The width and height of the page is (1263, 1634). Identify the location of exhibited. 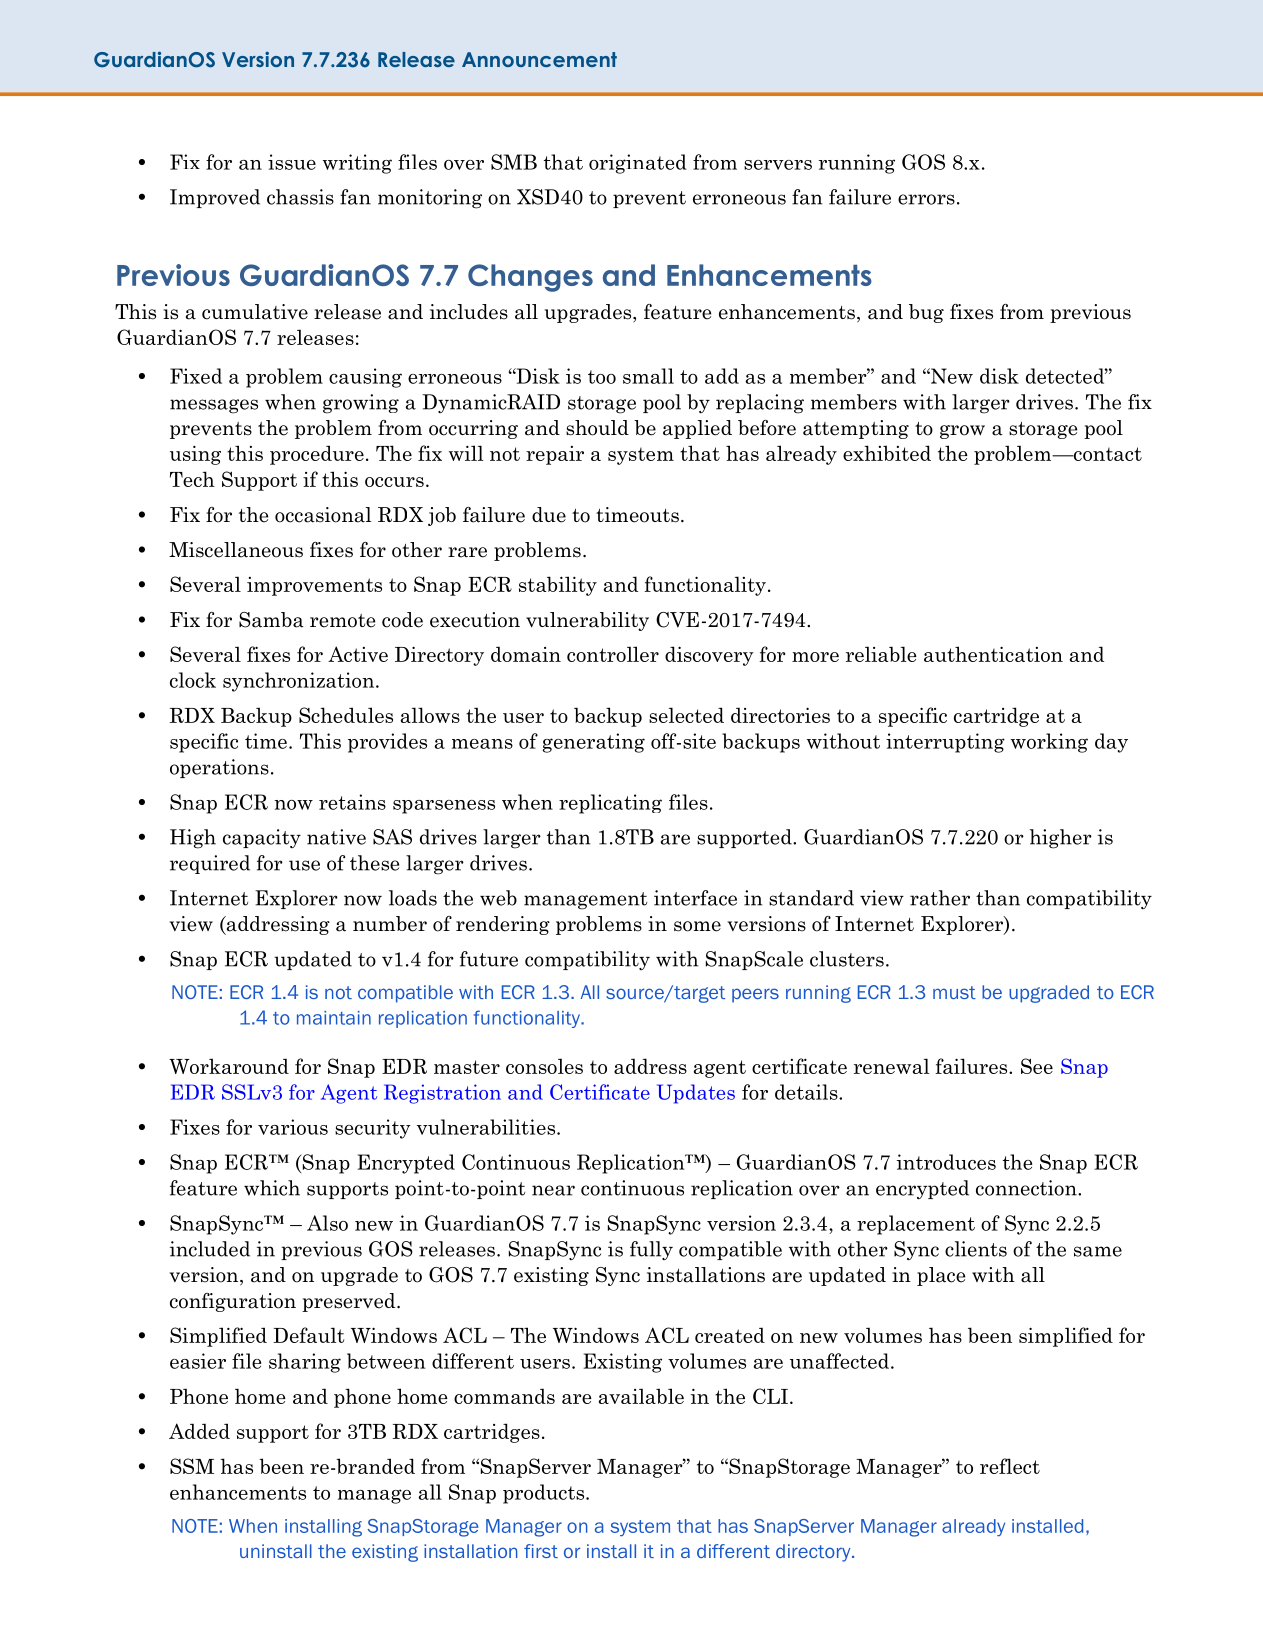
(887, 453).
